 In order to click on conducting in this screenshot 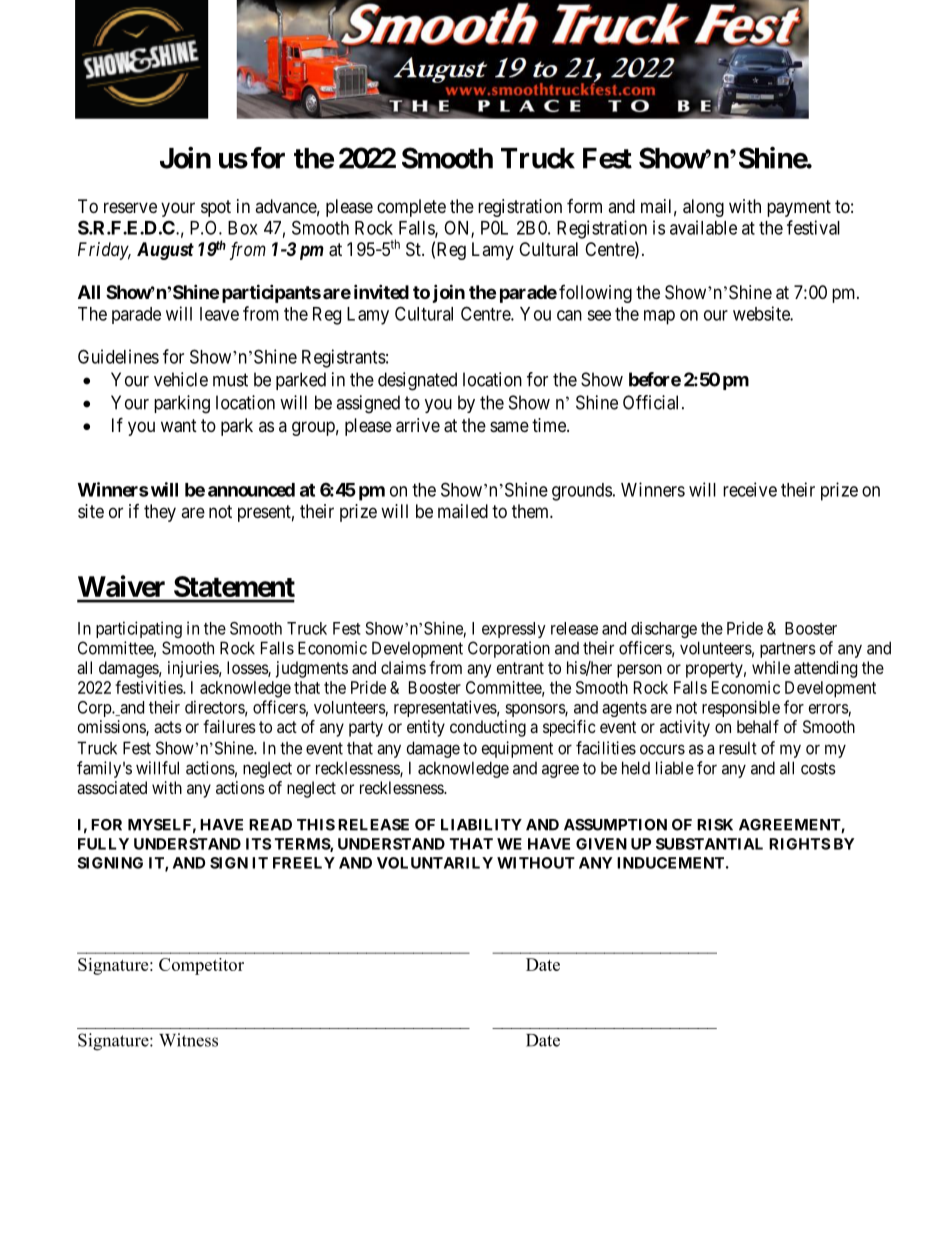, I will do `click(488, 728)`.
